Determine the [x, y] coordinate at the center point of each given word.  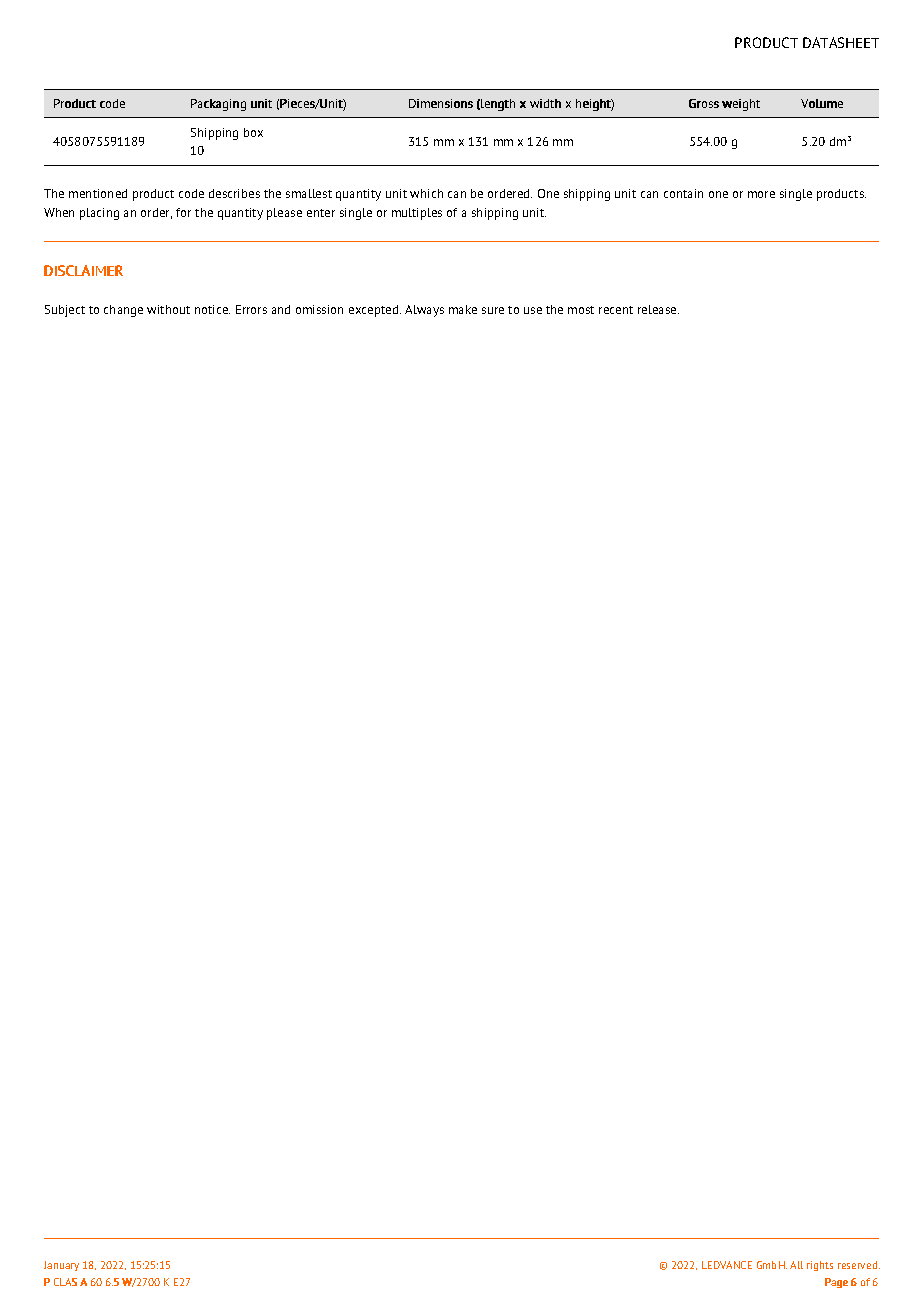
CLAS [65, 1282]
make [463, 309]
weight [741, 105]
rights [820, 1266]
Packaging [218, 105]
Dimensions [441, 103]
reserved [859, 1265]
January [61, 1266]
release [658, 309]
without [168, 309]
